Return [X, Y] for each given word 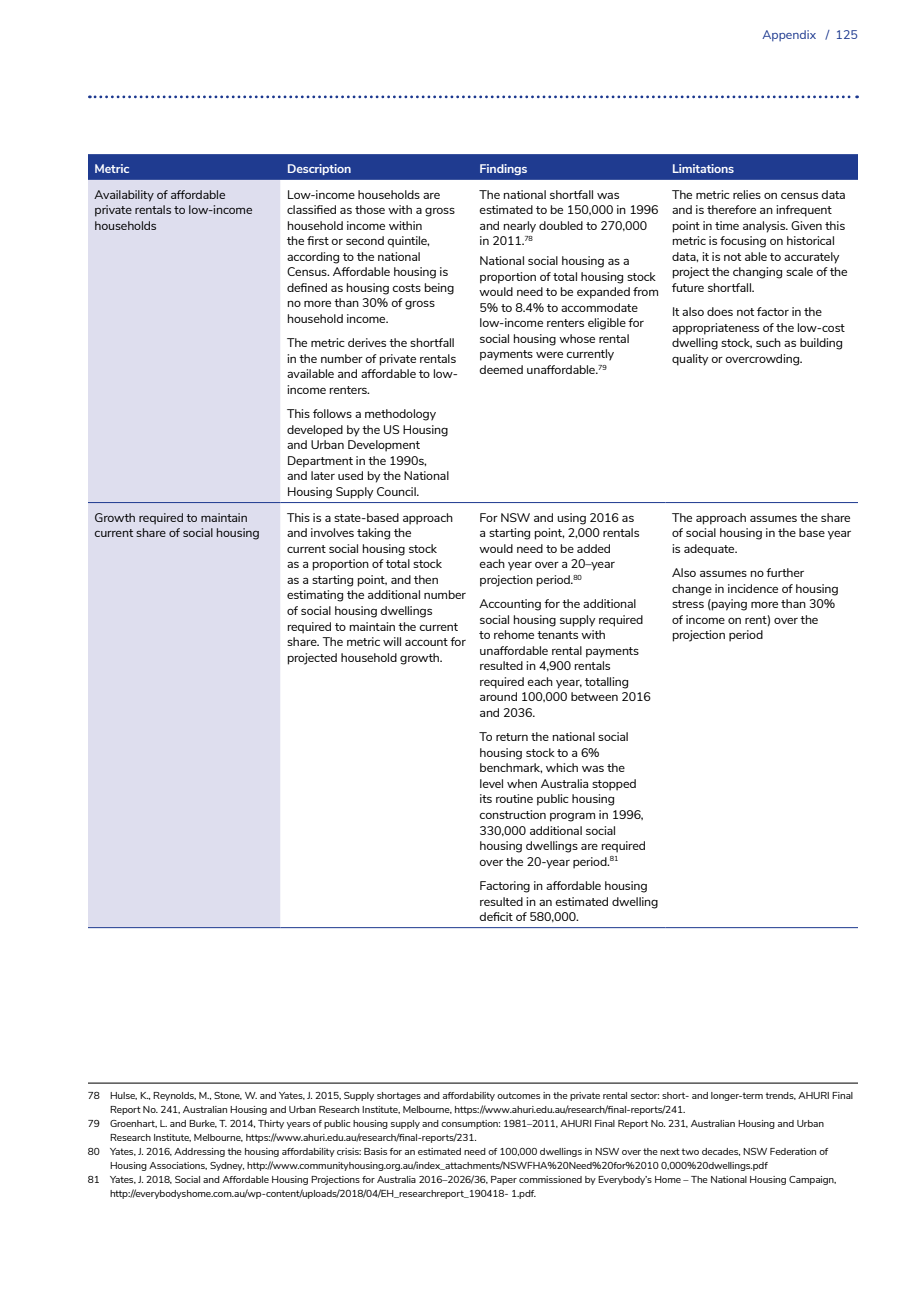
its [486, 798]
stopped [614, 785]
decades [721, 1152]
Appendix [789, 35]
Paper [504, 1180]
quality [690, 360]
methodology [400, 415]
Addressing [199, 1152]
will [392, 641]
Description [319, 169]
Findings [503, 169]
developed [315, 431]
